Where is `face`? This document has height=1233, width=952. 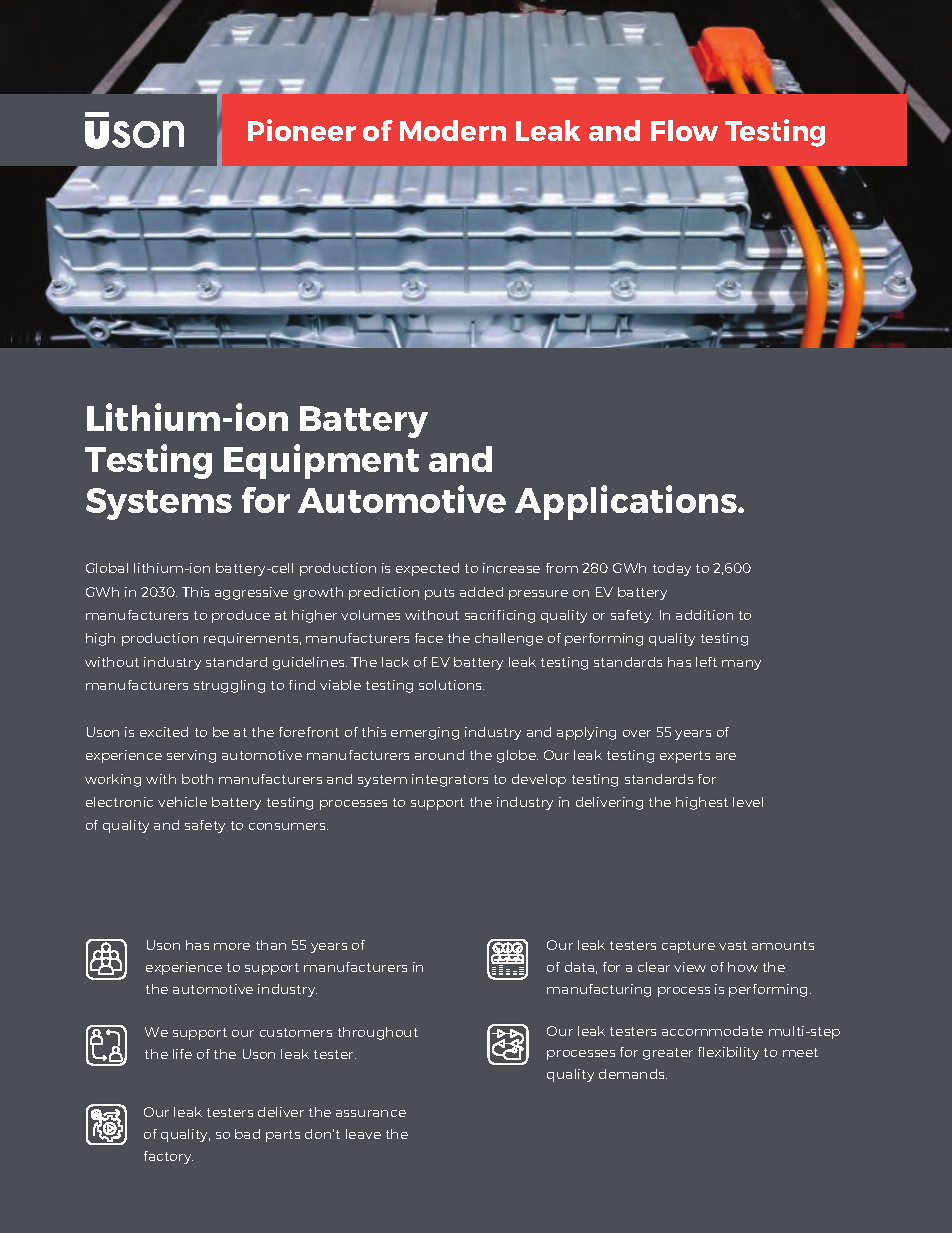
face is located at coordinates (429, 638).
